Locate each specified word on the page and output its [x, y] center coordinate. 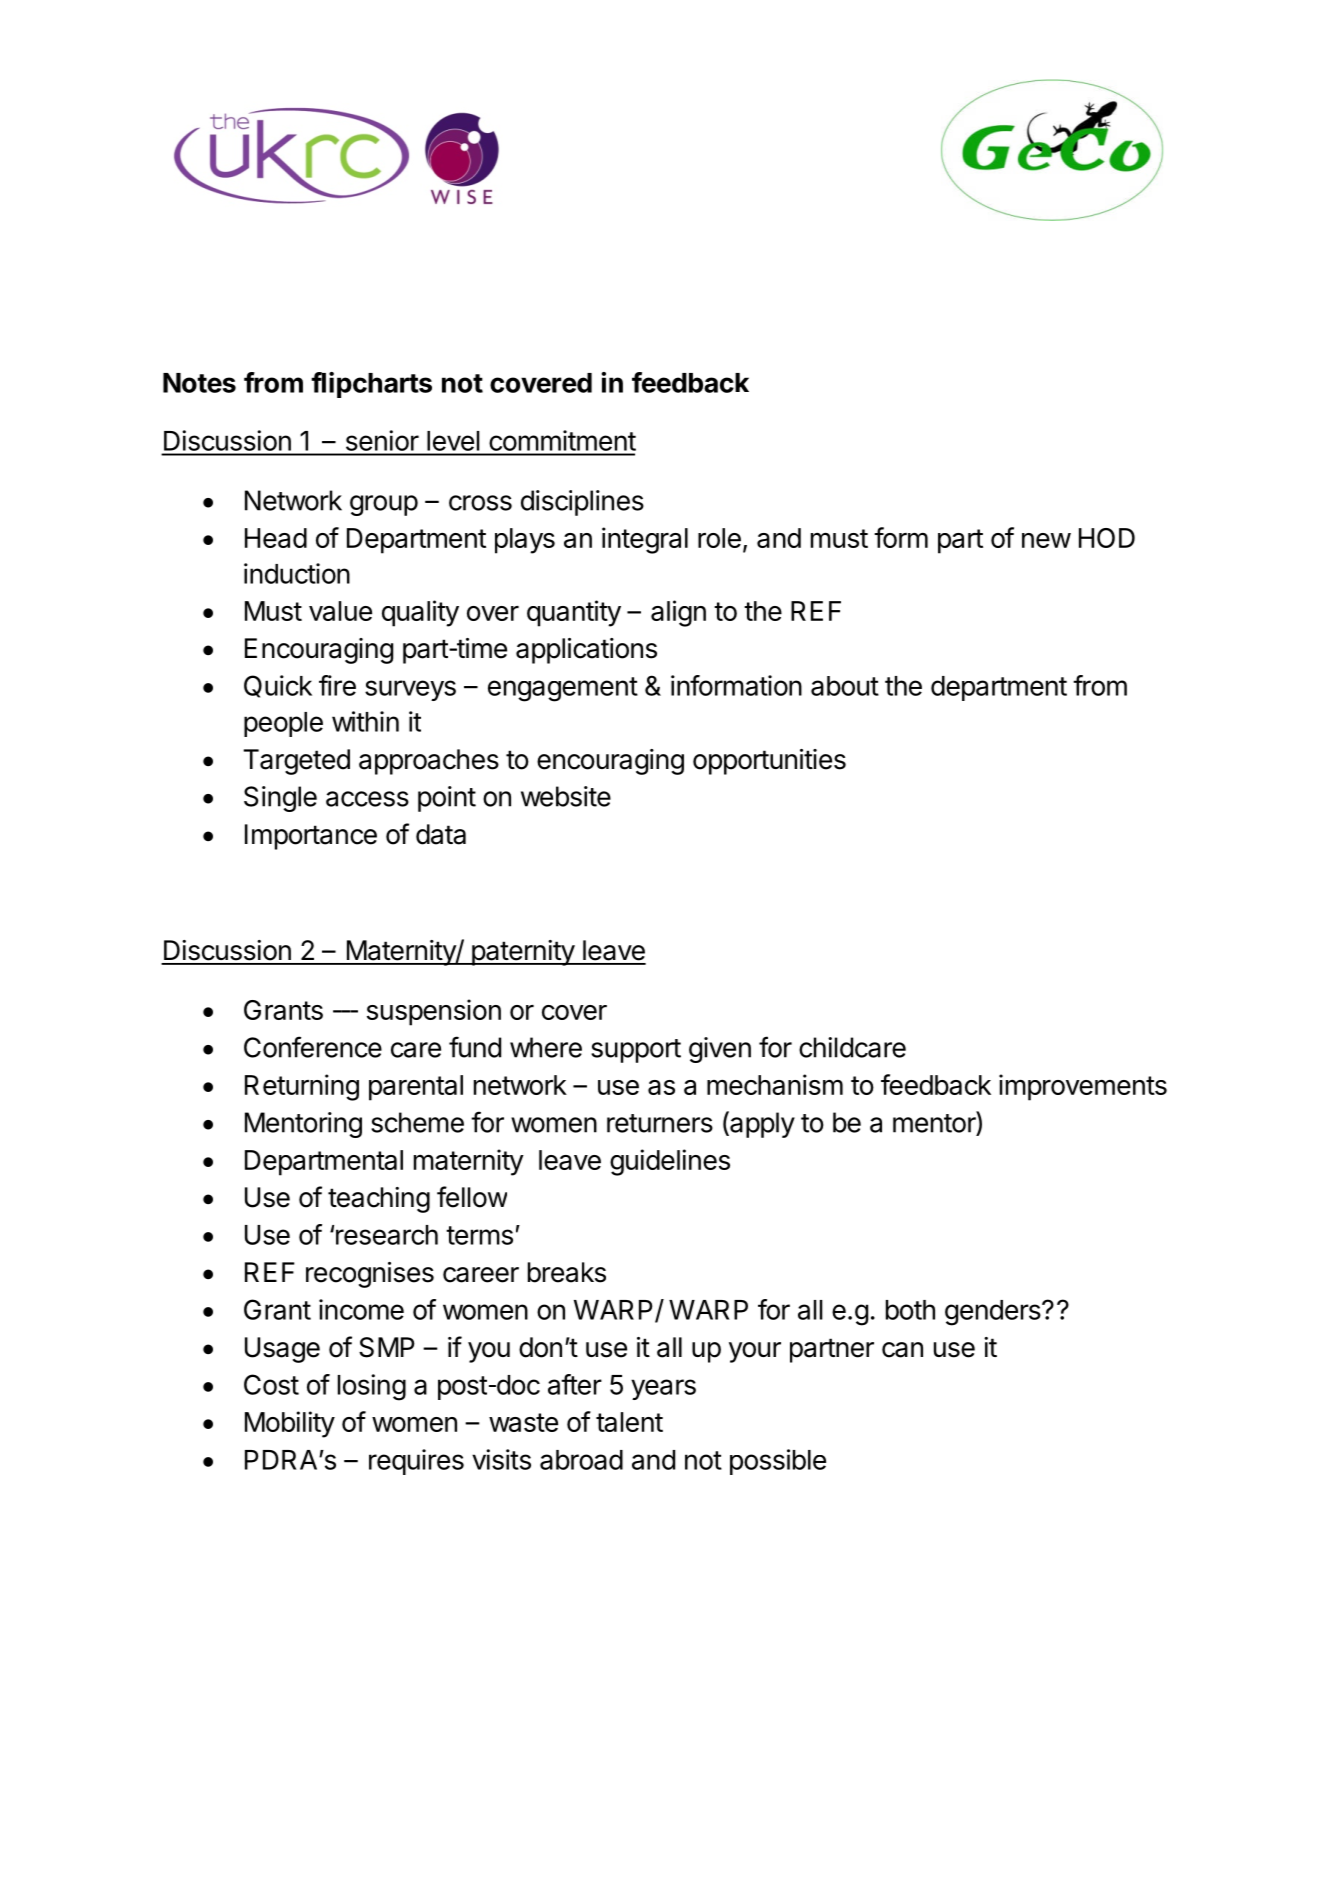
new [1046, 540]
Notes [199, 383]
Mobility [290, 1424]
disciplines [582, 503]
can [902, 1350]
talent [629, 1422]
